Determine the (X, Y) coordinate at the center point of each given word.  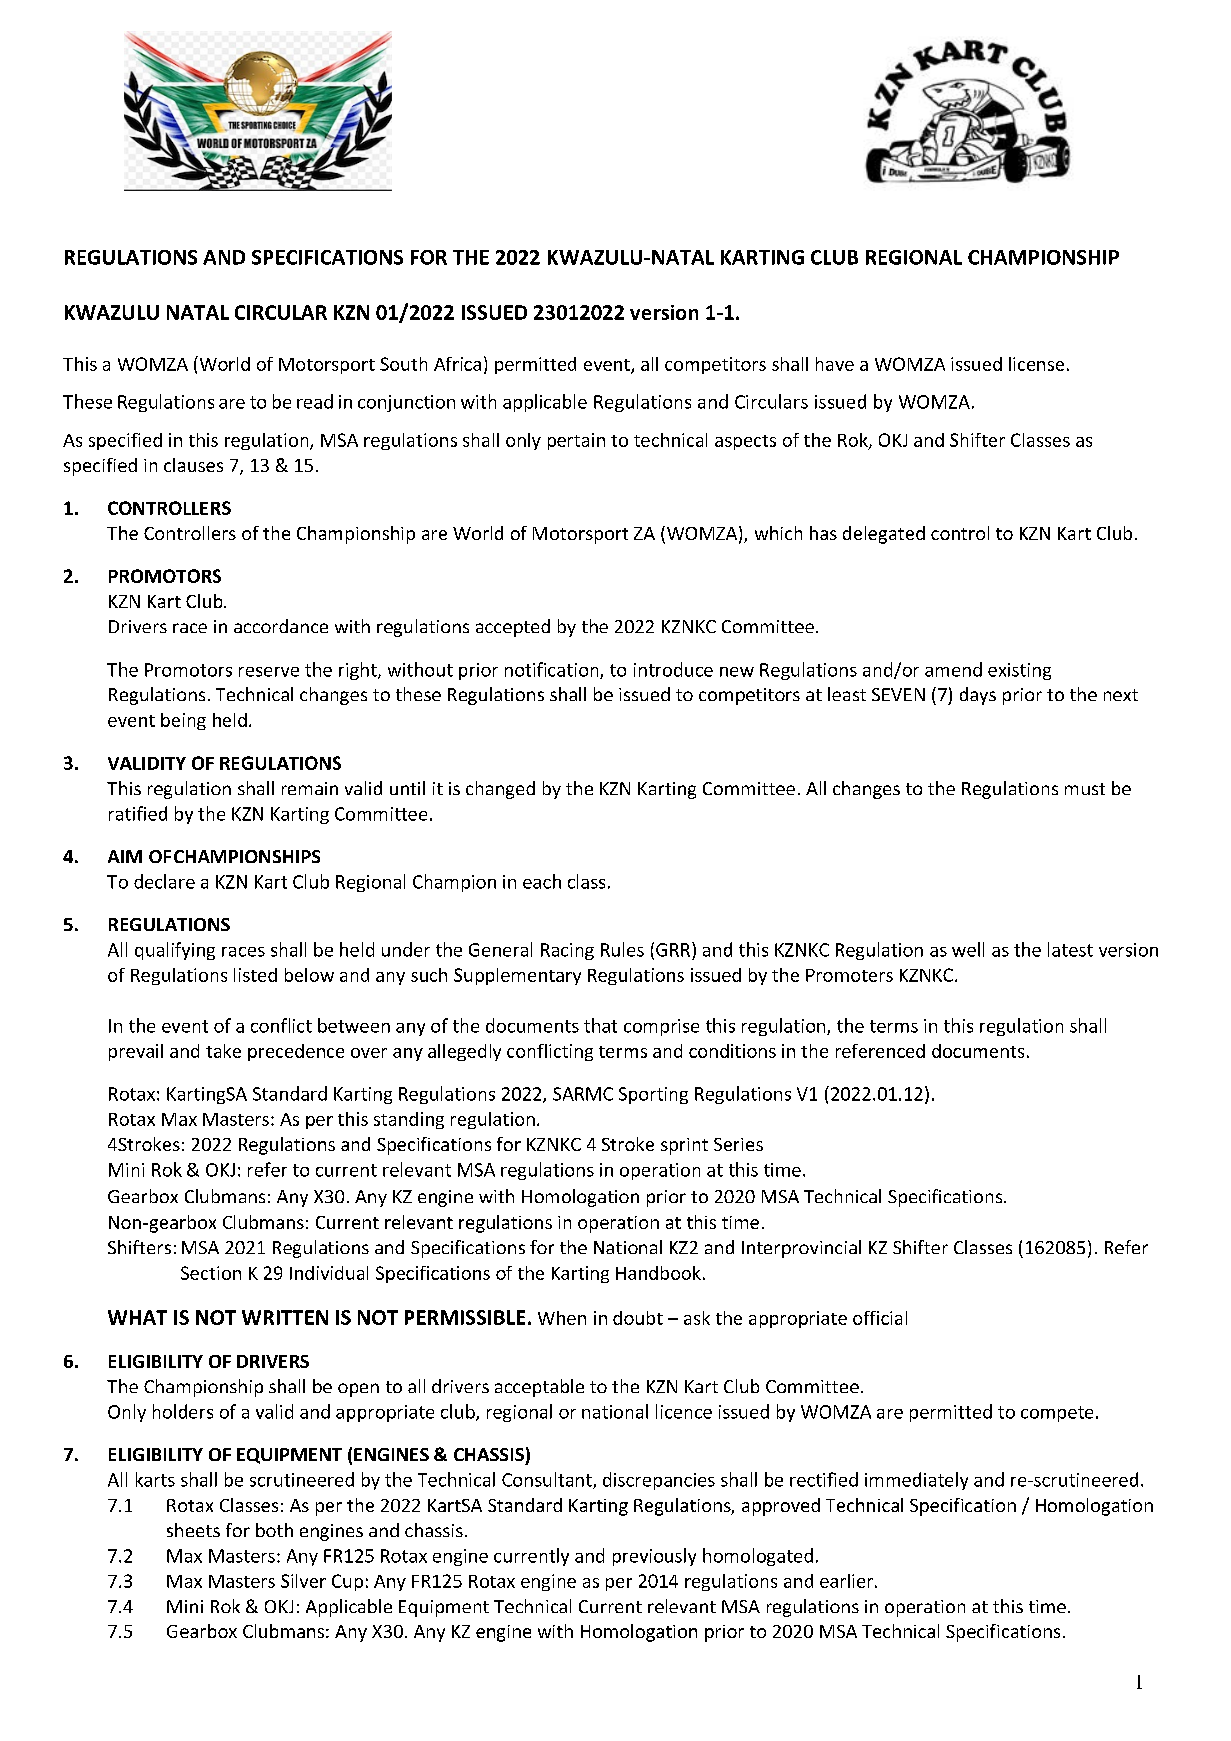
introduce (673, 669)
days (978, 696)
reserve (269, 672)
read (315, 401)
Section (211, 1273)
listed (255, 975)
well (968, 949)
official (880, 1318)
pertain (576, 441)
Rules (622, 949)
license (1036, 364)
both (274, 1530)
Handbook (658, 1273)
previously (654, 1557)
